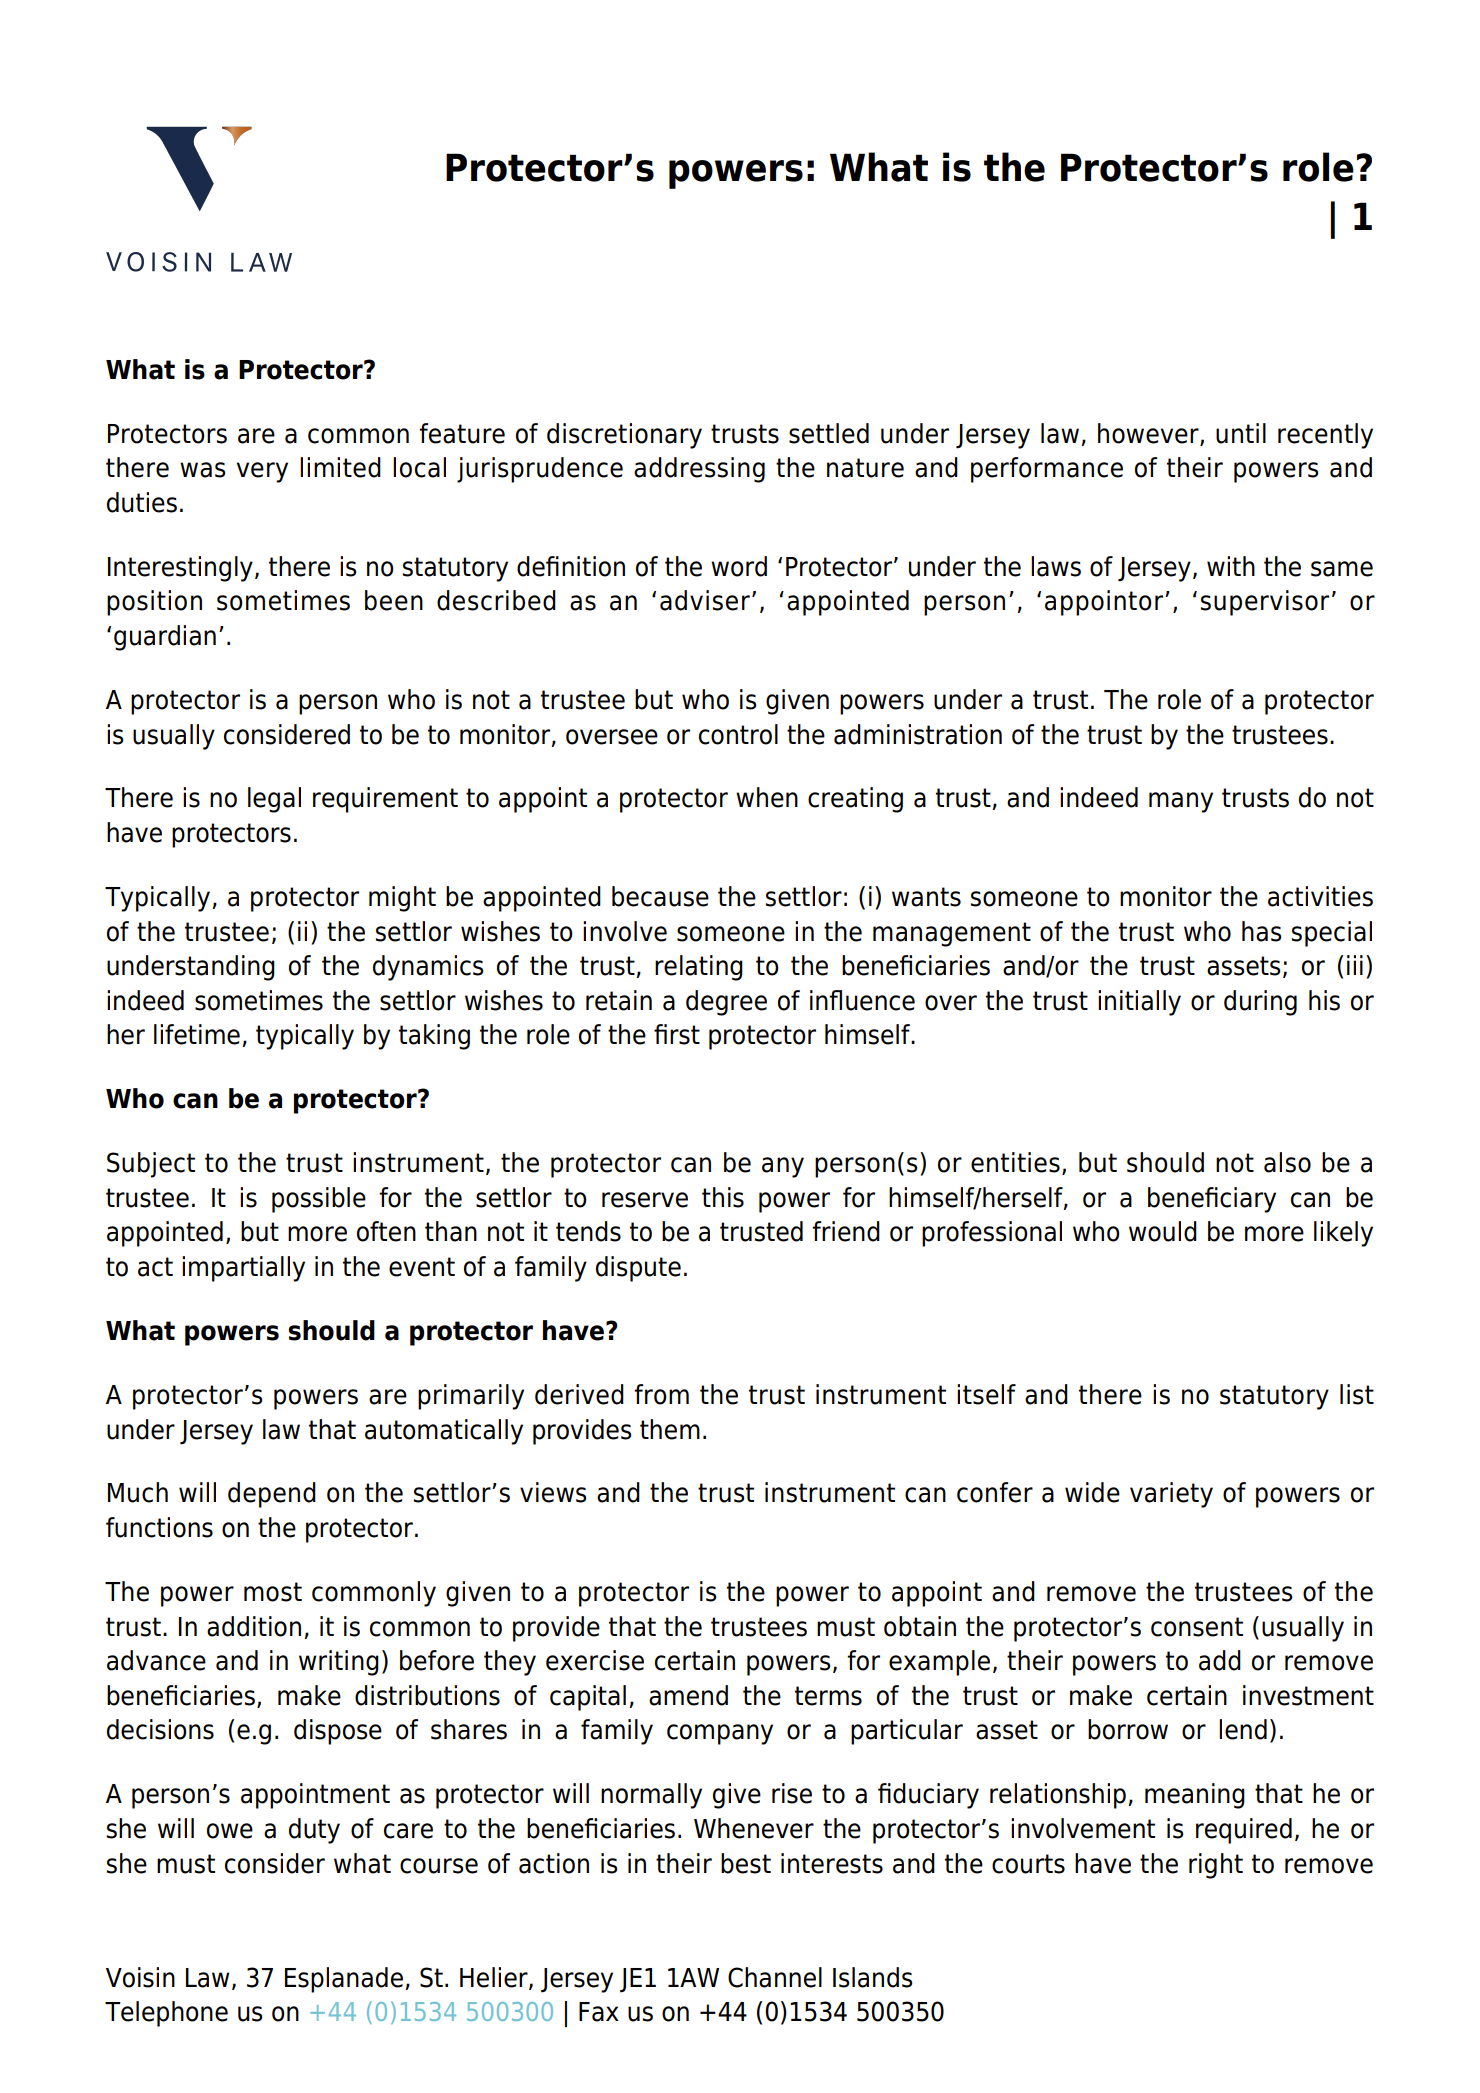 The width and height of the screenshot is (1480, 2093). Describe the element at coordinates (670, 1429) in the screenshot. I see `them` at that location.
